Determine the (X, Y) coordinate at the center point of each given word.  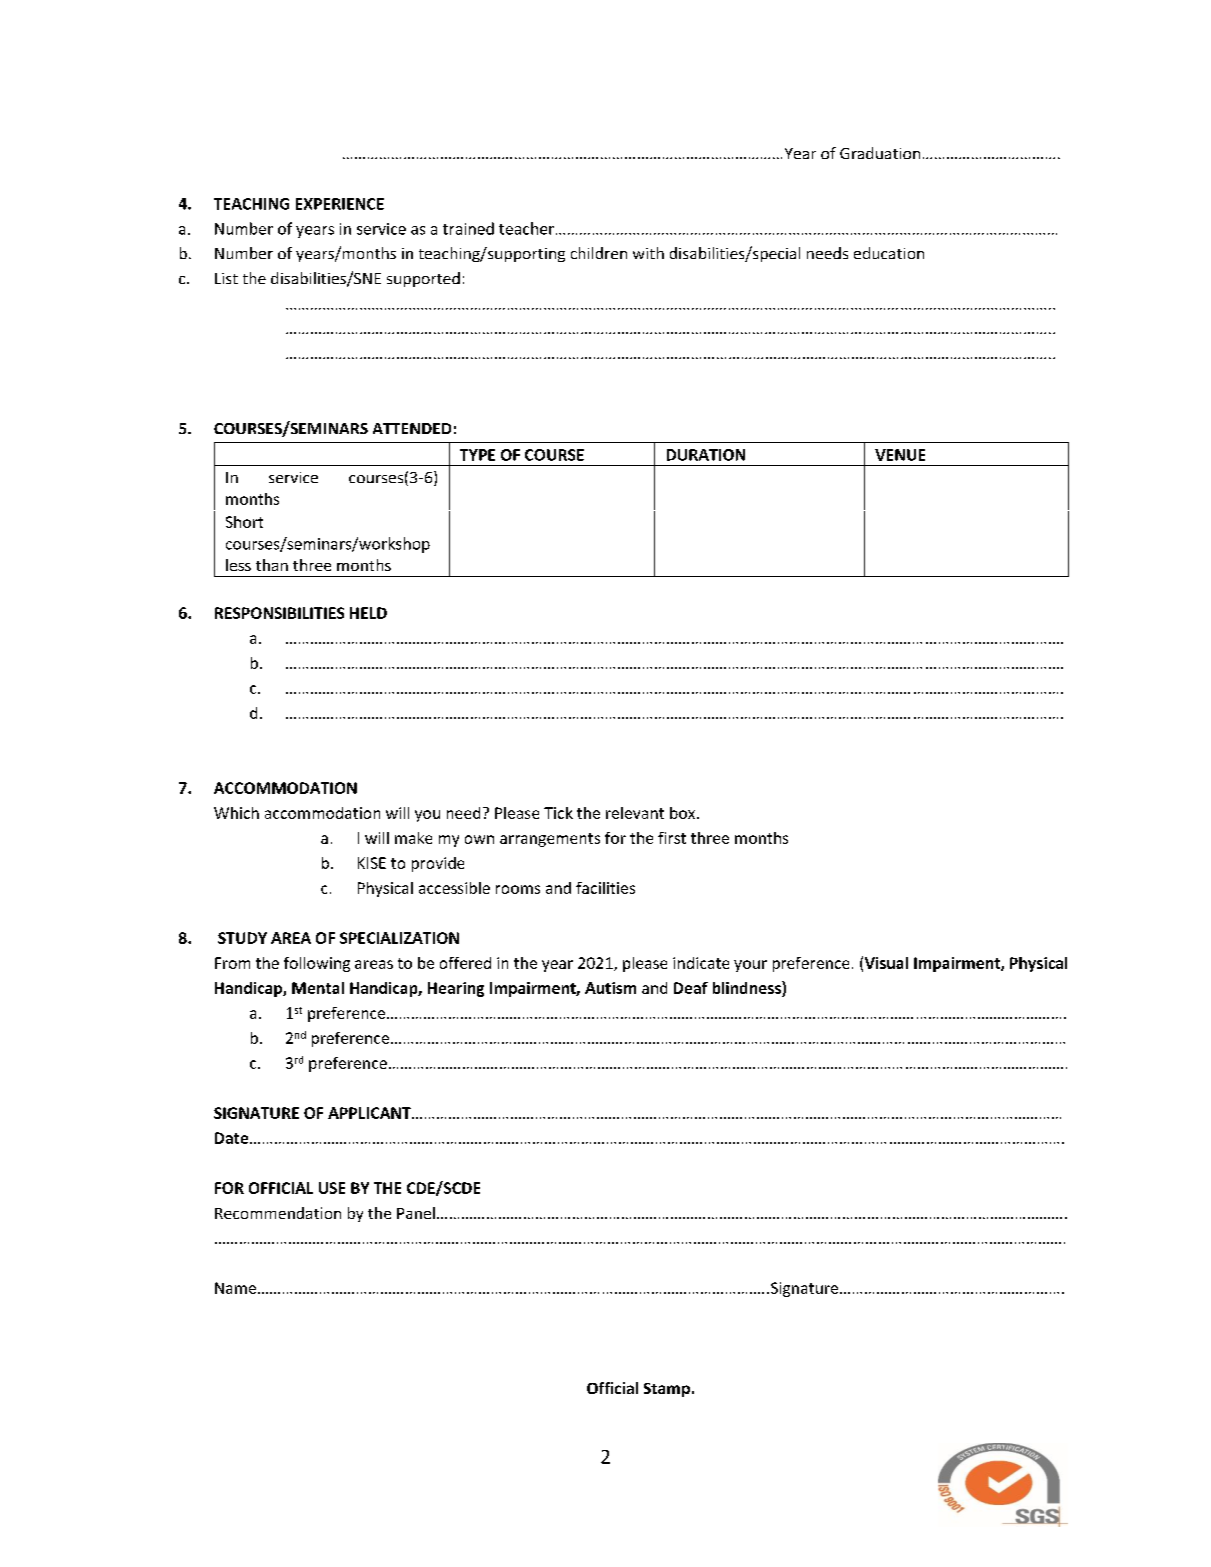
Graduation (880, 153)
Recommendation (278, 1213)
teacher (526, 228)
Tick (558, 813)
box (682, 813)
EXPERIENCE (340, 204)
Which (236, 813)
